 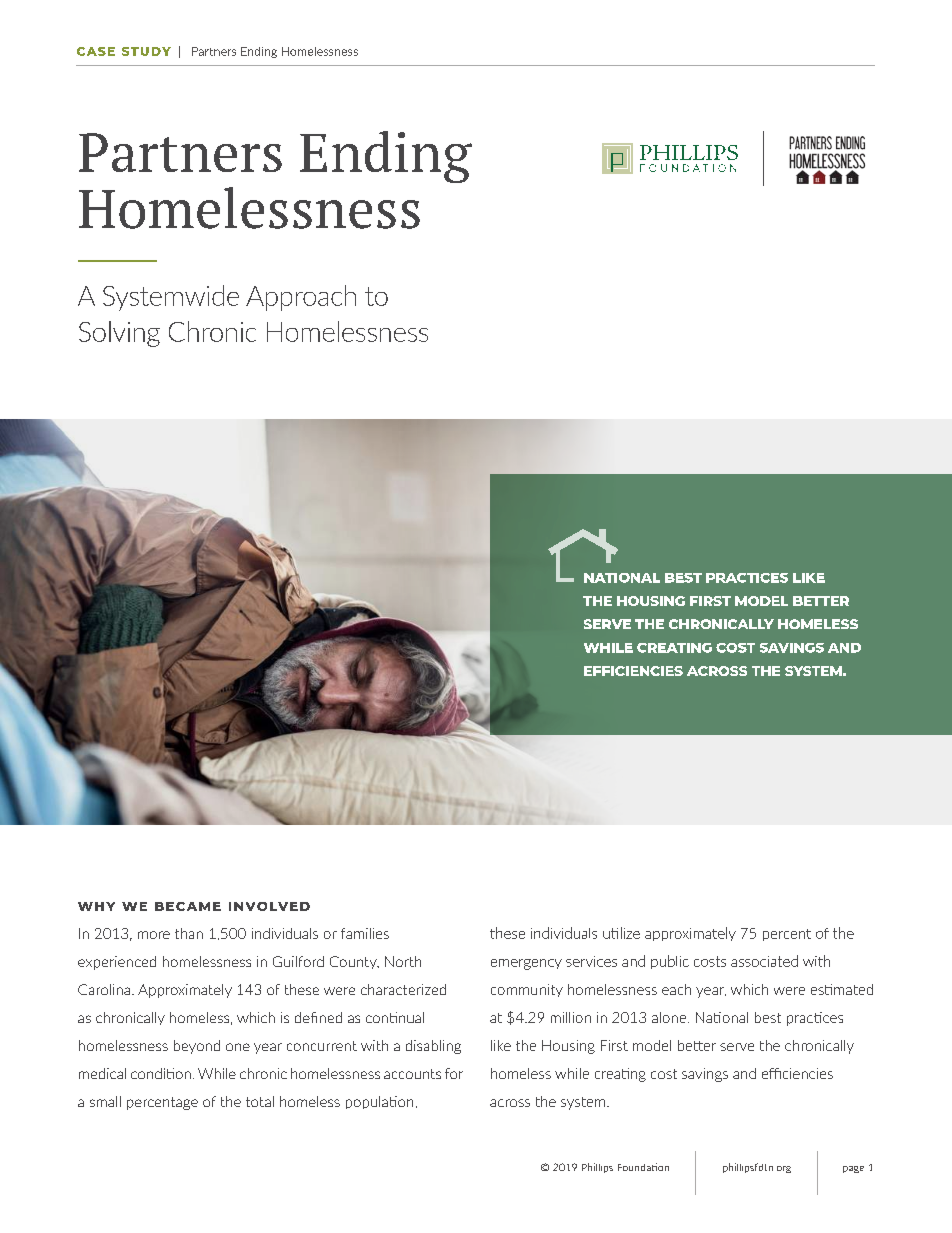 What do you see at coordinates (365, 933) in the screenshot?
I see `families` at bounding box center [365, 933].
